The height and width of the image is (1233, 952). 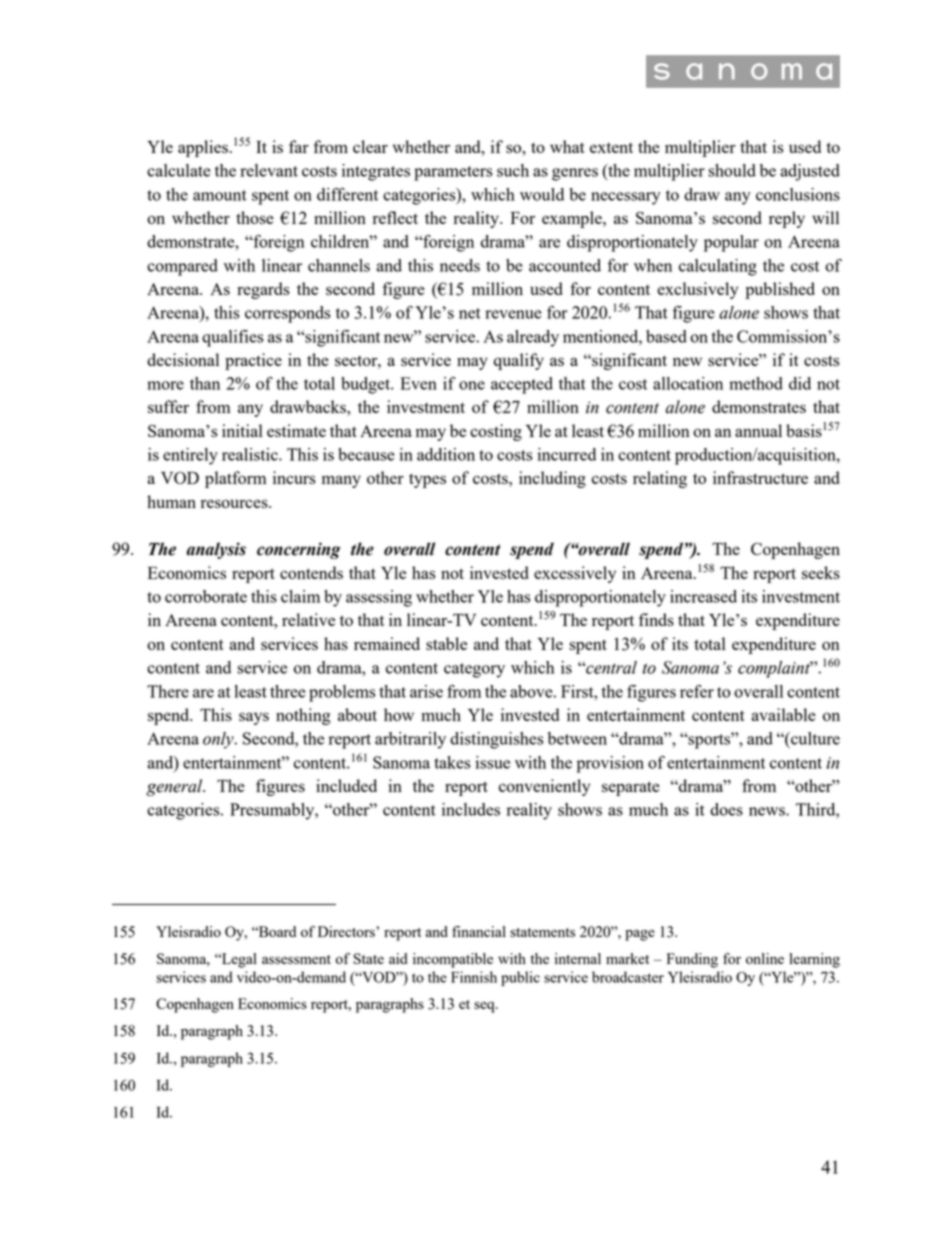 What do you see at coordinates (732, 170) in the image?
I see `should` at bounding box center [732, 170].
